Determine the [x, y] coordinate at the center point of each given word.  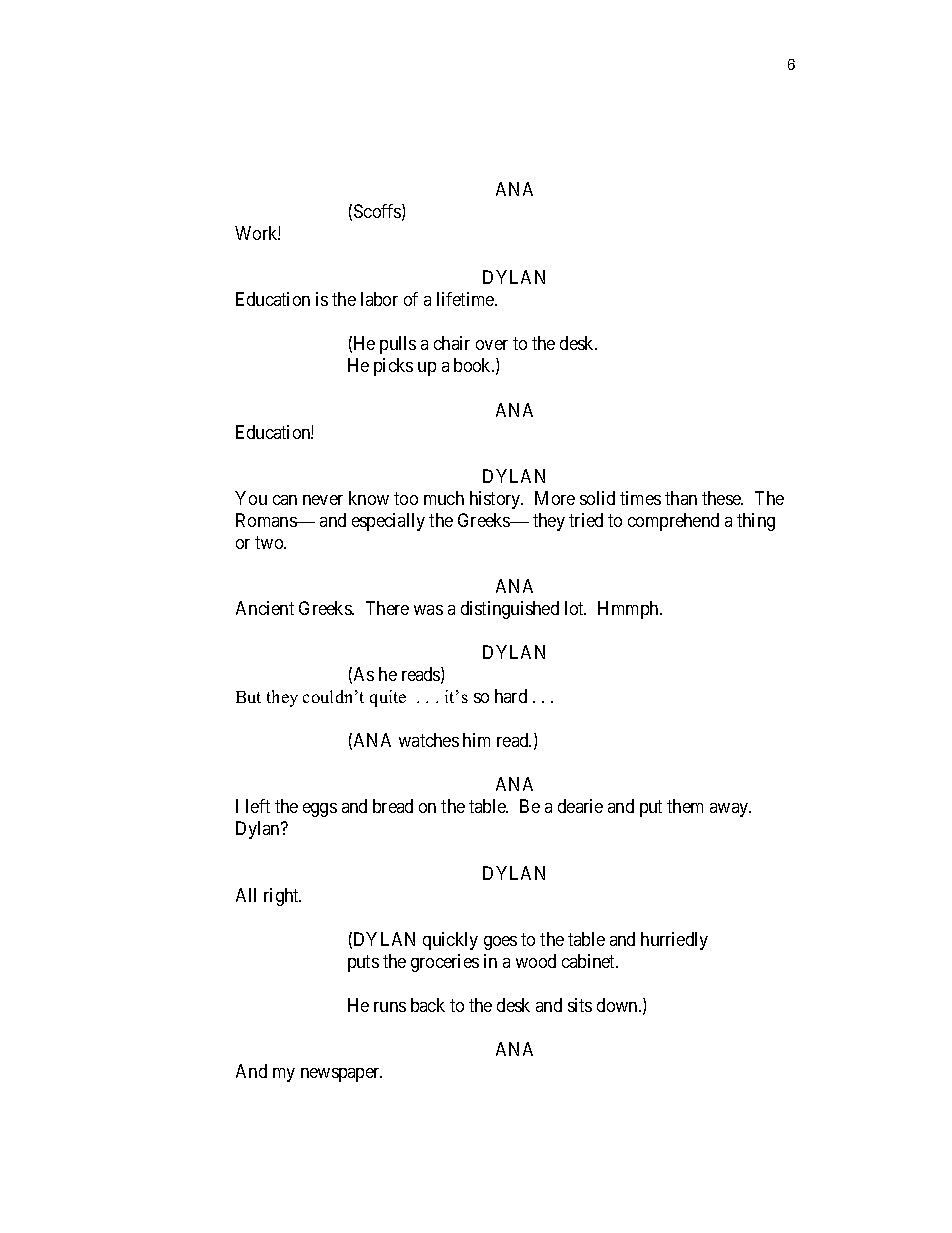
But [248, 697]
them [685, 806]
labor [379, 299]
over [492, 345]
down [618, 1005]
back [428, 1005]
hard [511, 696]
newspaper [341, 1075]
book [474, 365]
